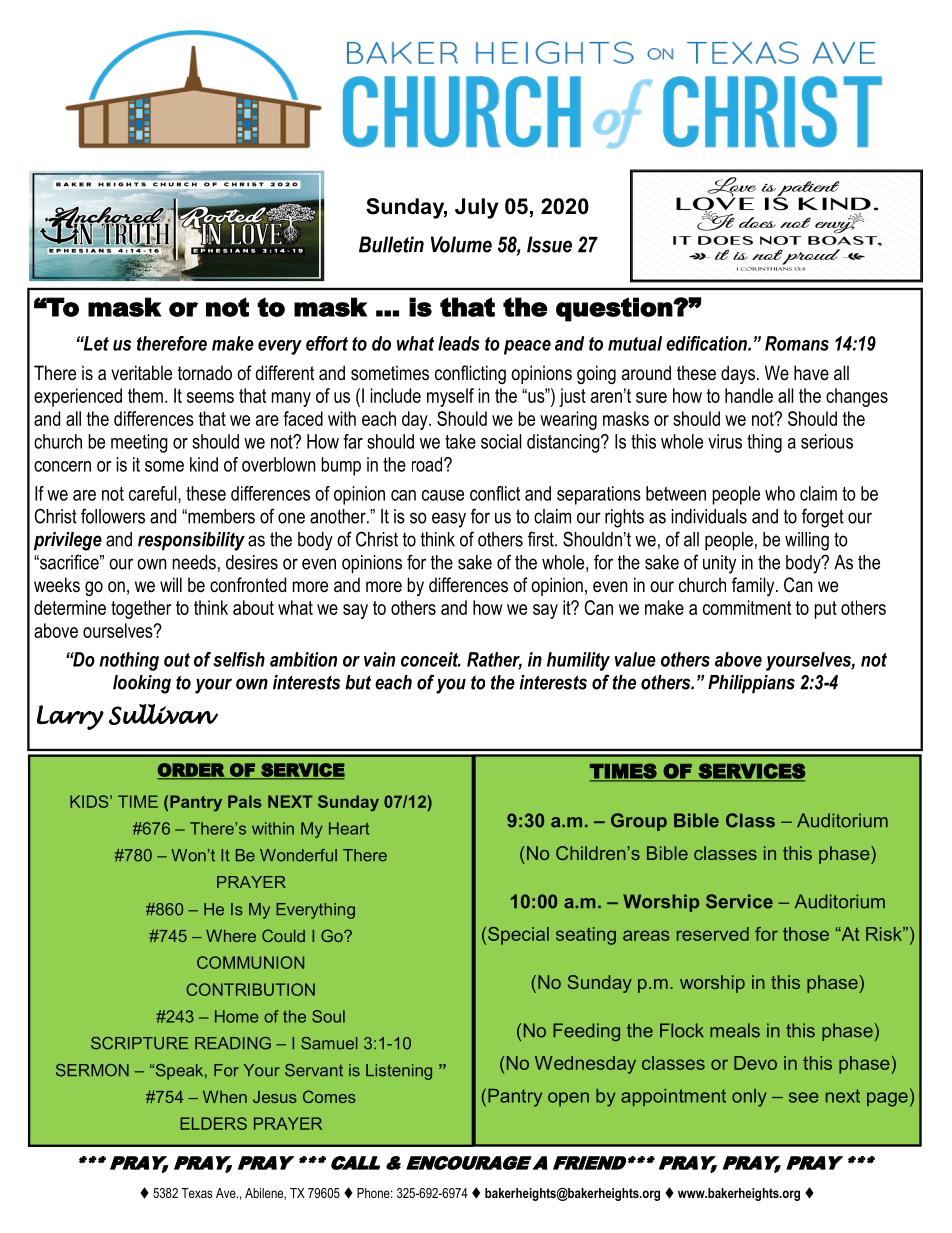  I want to click on Special, so click(518, 936).
